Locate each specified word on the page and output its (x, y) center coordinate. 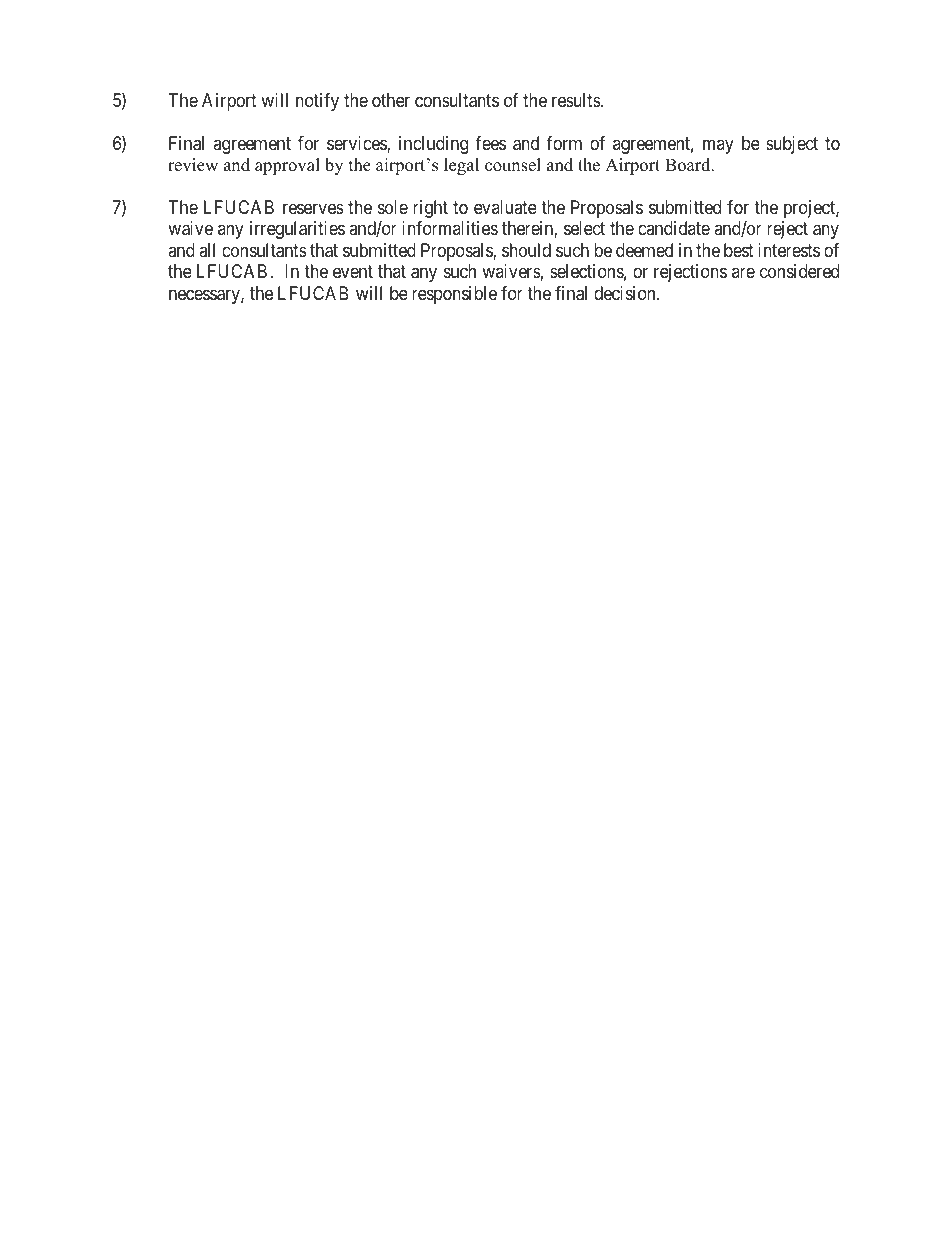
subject (792, 145)
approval (287, 166)
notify (317, 102)
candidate (674, 228)
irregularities (297, 230)
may (718, 146)
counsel (513, 165)
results (577, 100)
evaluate (505, 207)
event (353, 272)
